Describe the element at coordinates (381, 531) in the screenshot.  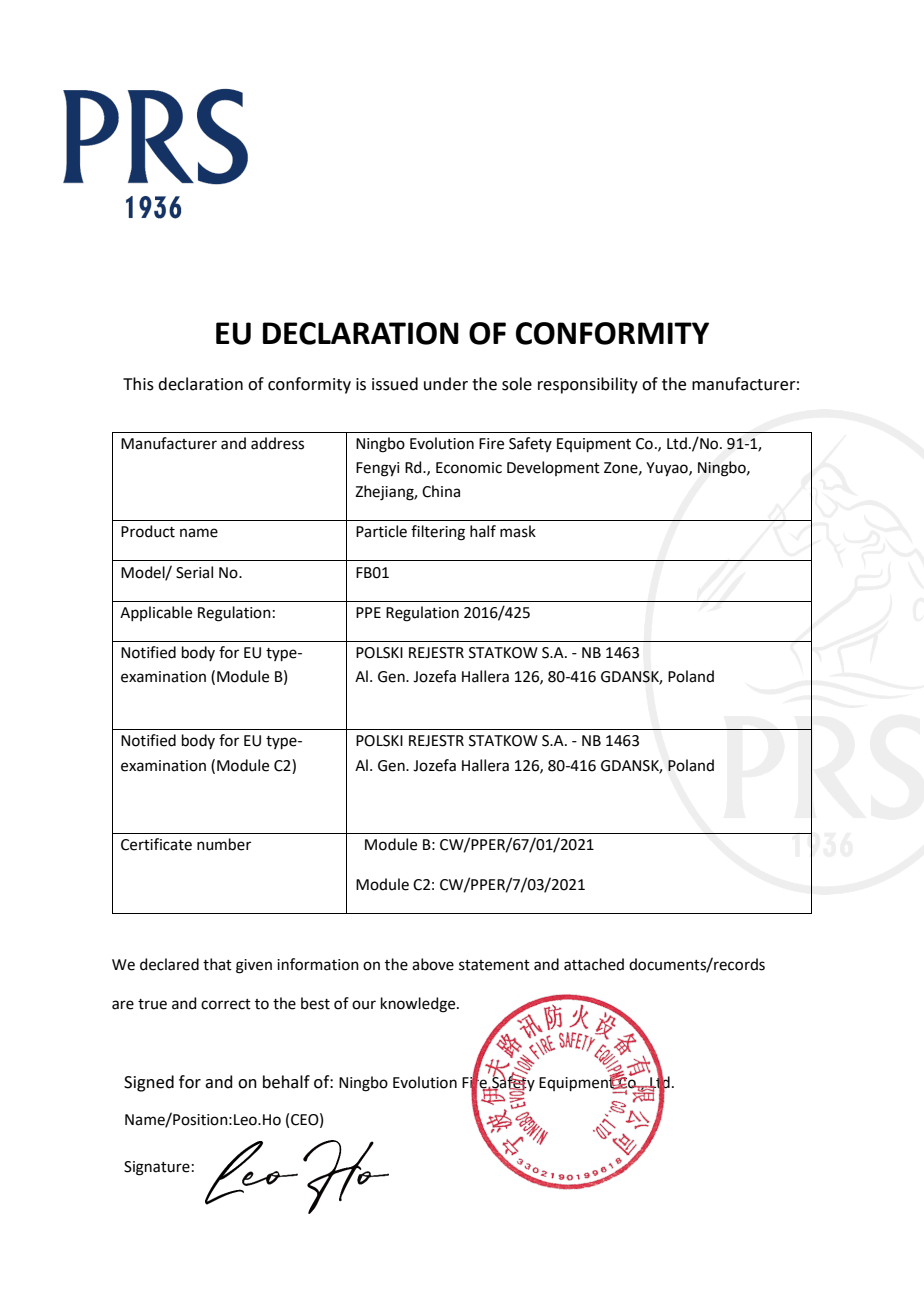
I see `Particle` at that location.
